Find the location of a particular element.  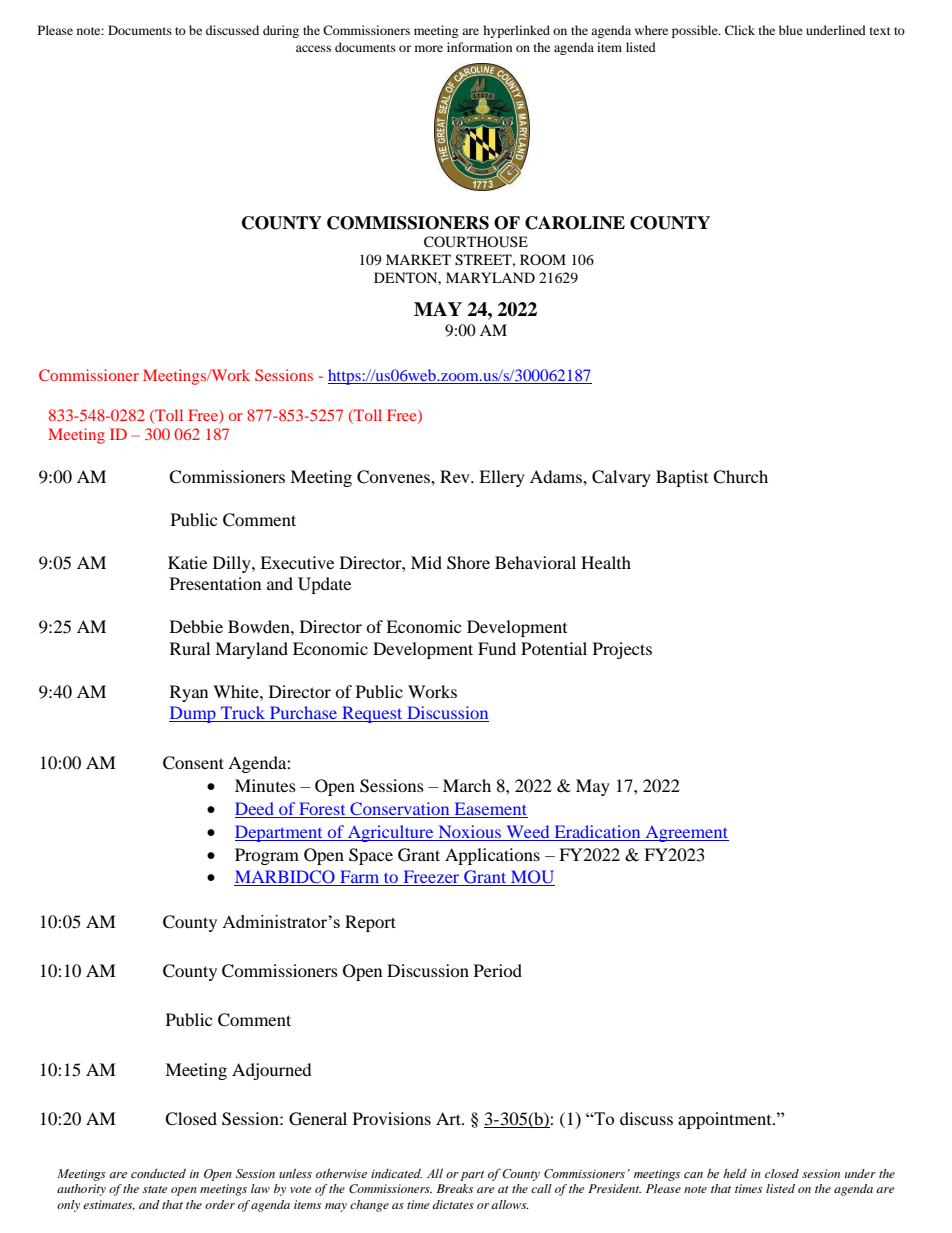

Fund is located at coordinates (497, 648).
